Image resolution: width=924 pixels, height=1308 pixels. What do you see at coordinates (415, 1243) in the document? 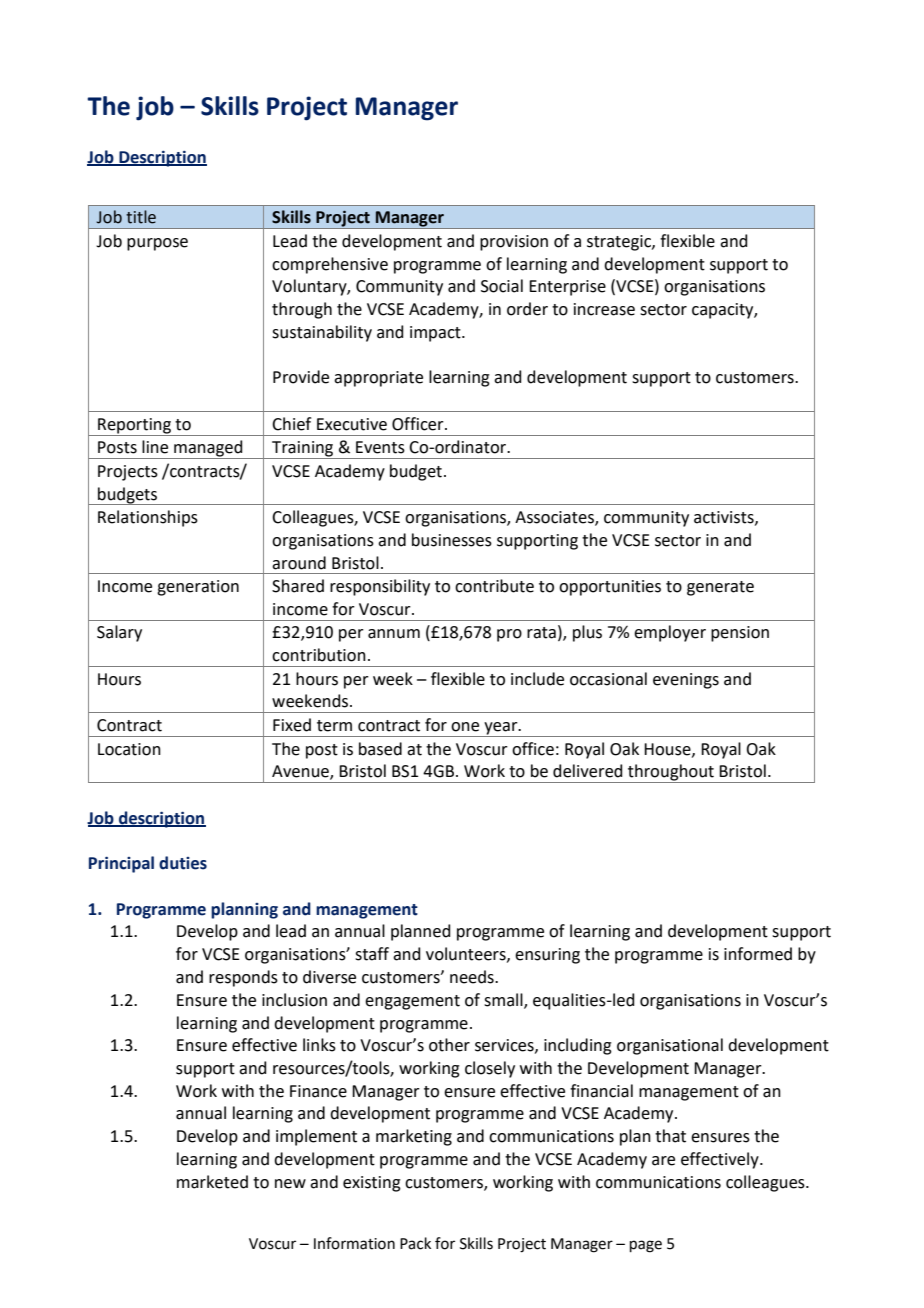
I see `Pack` at bounding box center [415, 1243].
